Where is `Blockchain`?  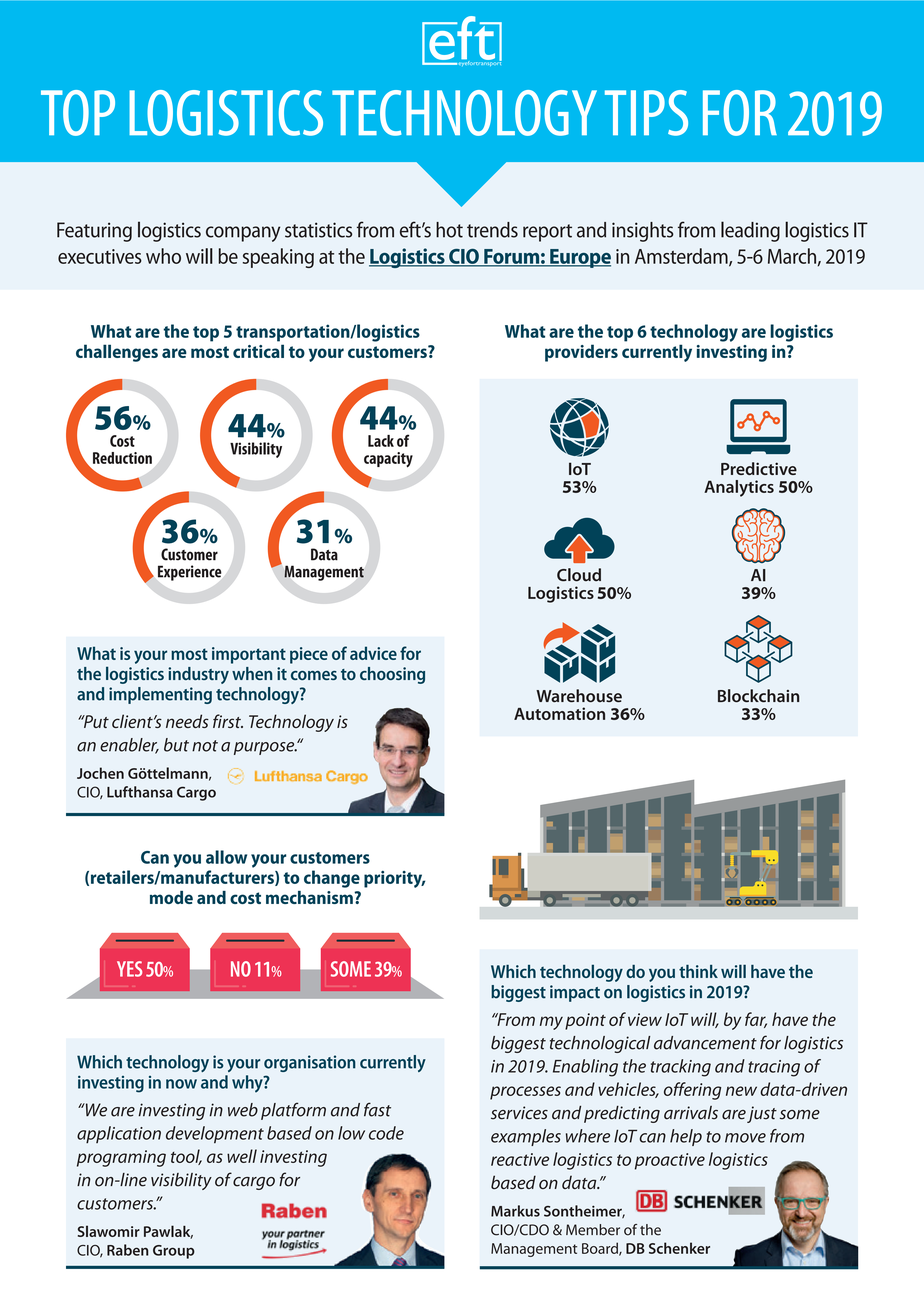
Blockchain is located at coordinates (758, 696).
